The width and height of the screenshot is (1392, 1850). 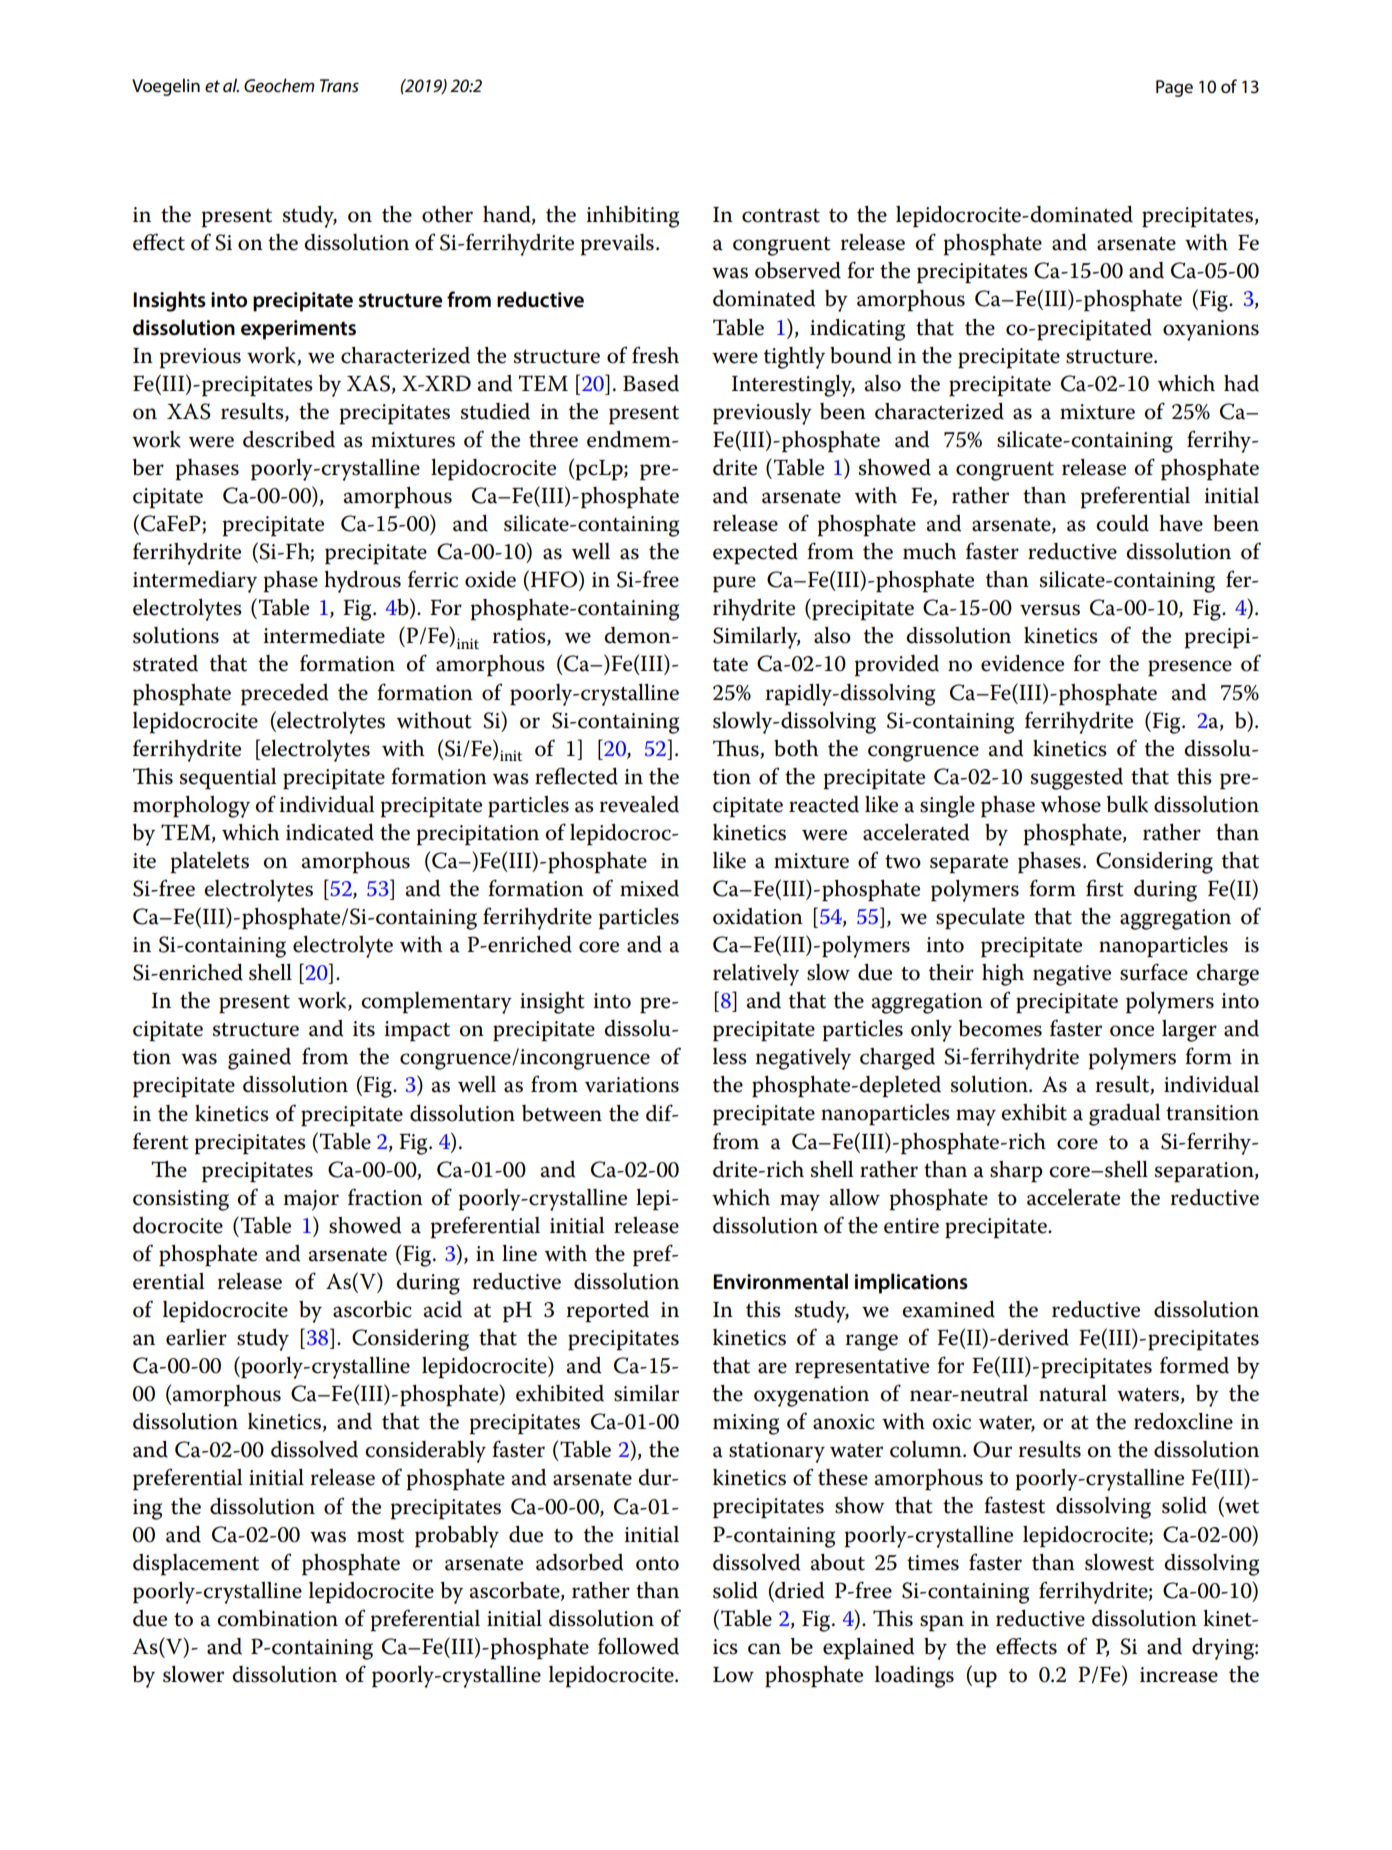 What do you see at coordinates (649, 888) in the screenshot?
I see `mixed` at bounding box center [649, 888].
